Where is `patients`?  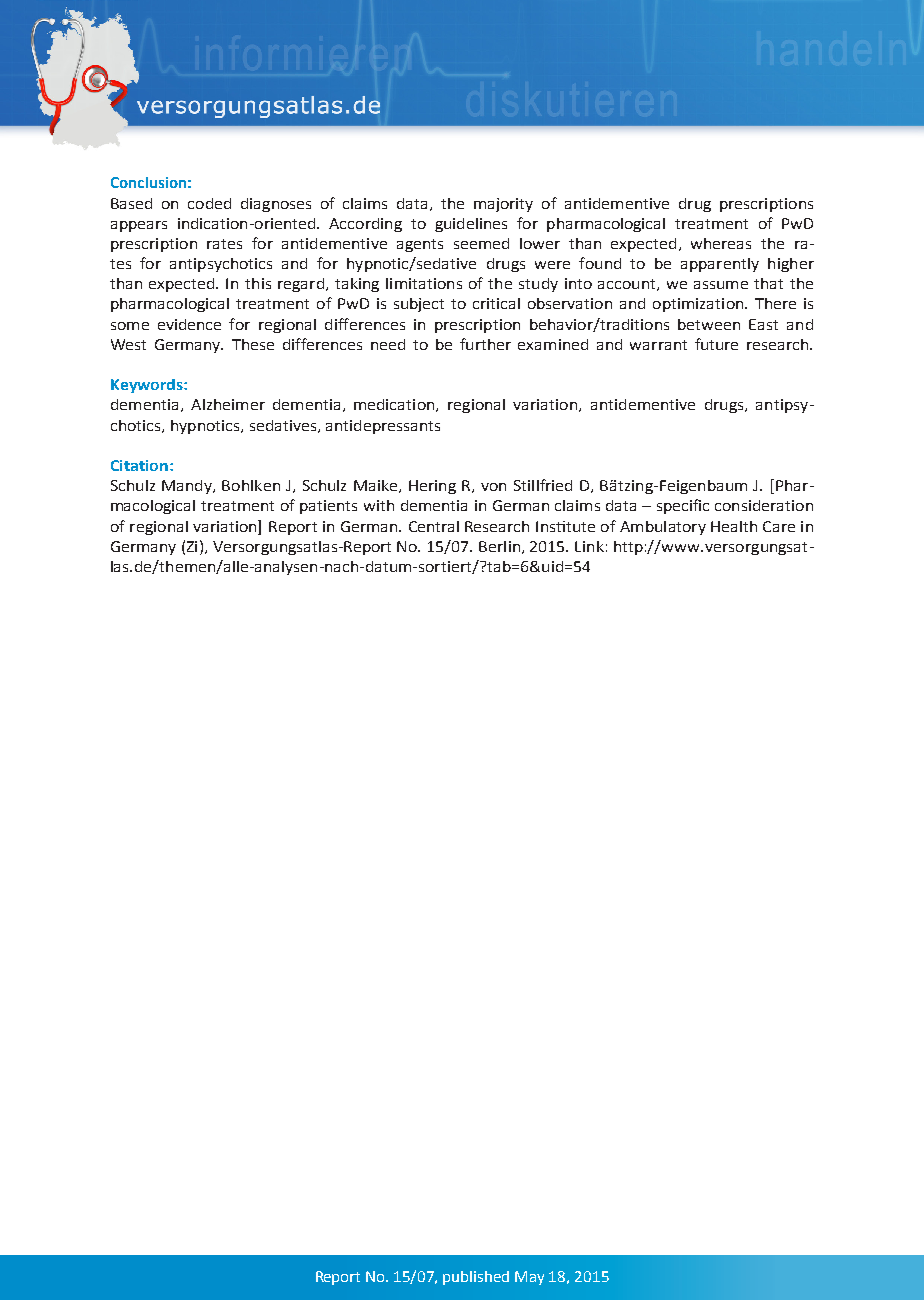
patients is located at coordinates (328, 507).
